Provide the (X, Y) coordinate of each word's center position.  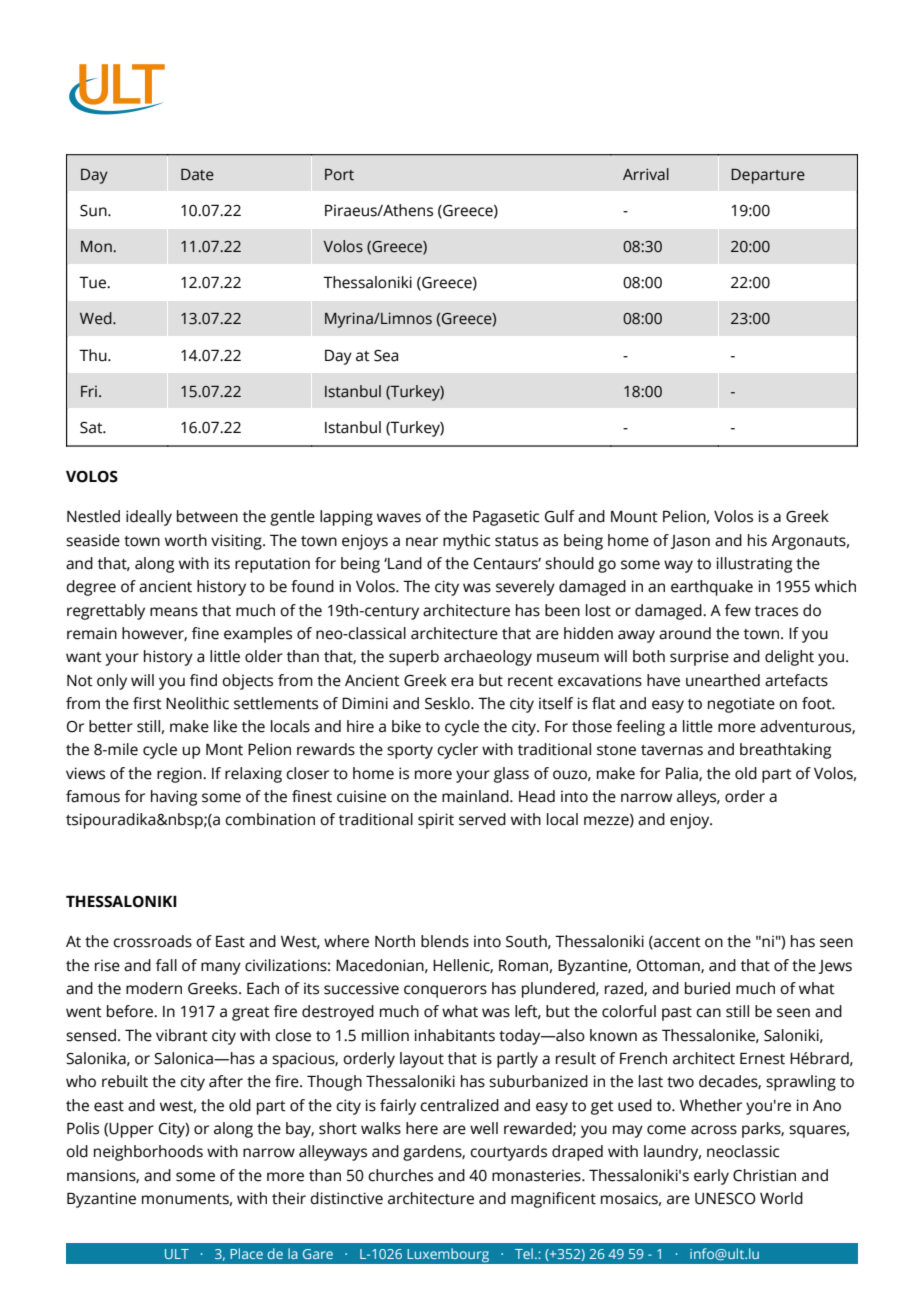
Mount (634, 517)
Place (246, 1253)
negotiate (741, 705)
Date (197, 175)
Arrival (646, 174)
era (462, 682)
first (147, 703)
